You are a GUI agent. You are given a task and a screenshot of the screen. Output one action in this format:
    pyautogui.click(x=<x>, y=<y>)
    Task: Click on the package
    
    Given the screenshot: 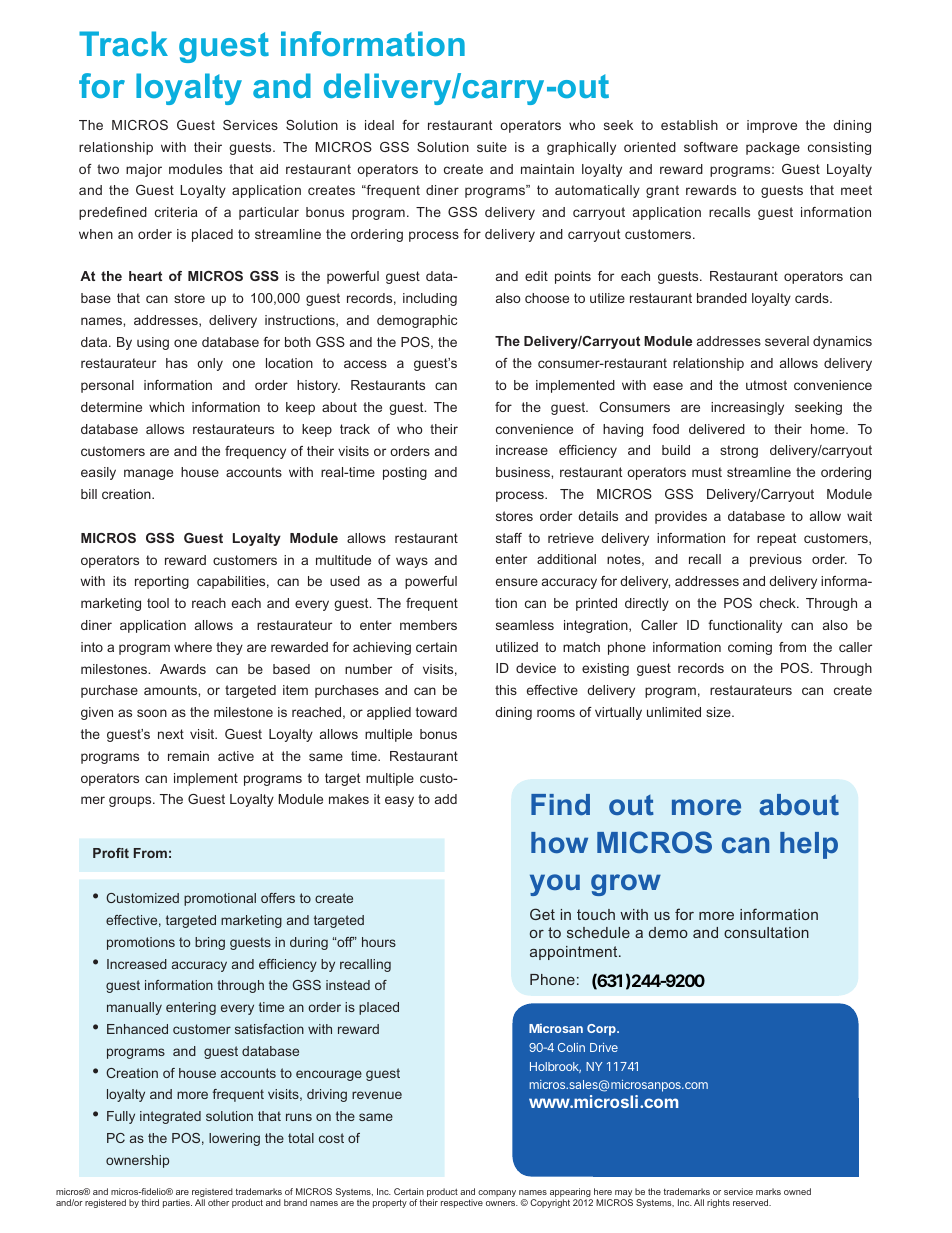 What is the action you would take?
    pyautogui.click(x=773, y=148)
